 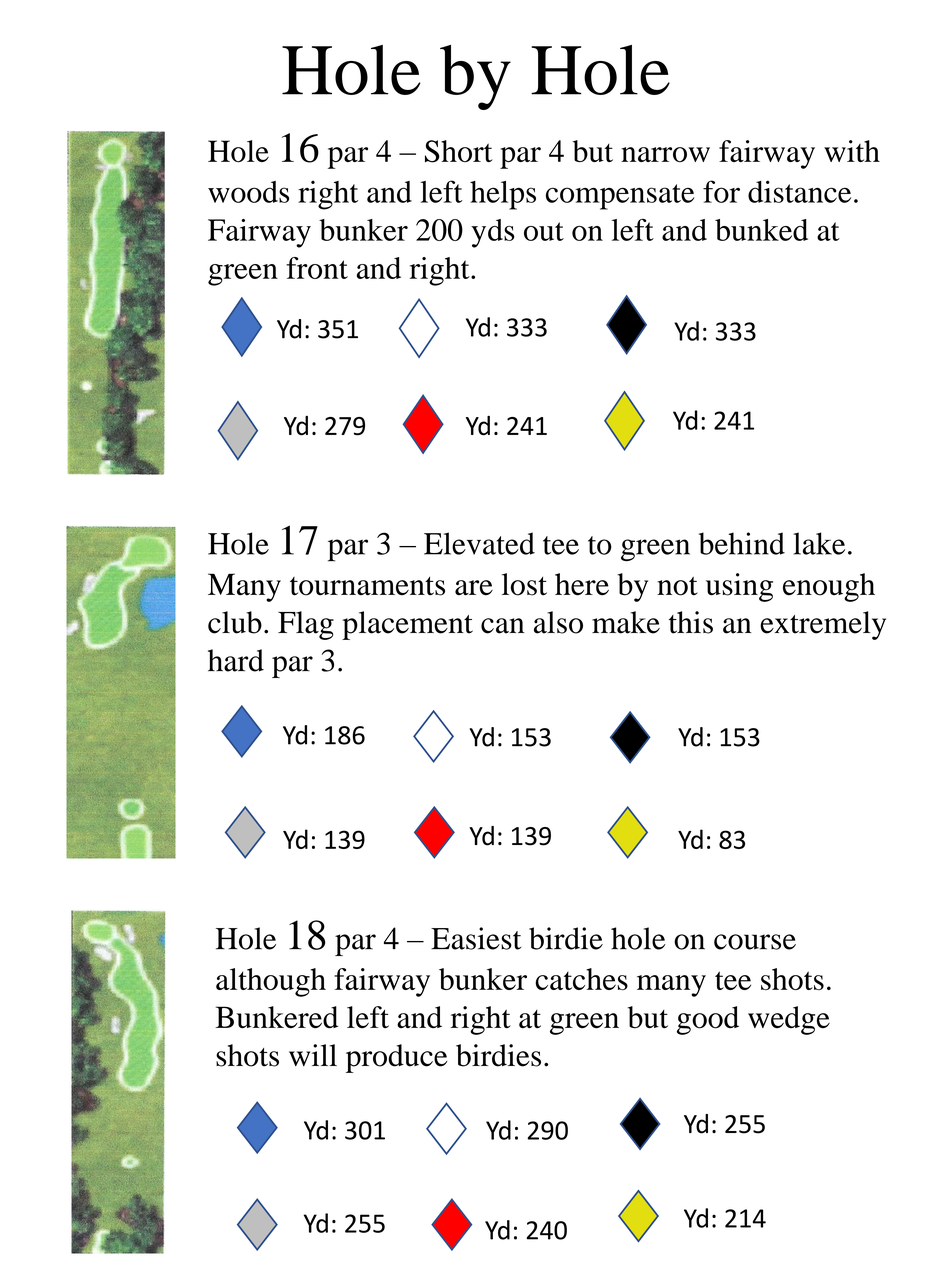 What do you see at coordinates (789, 1020) in the screenshot?
I see `wedge` at bounding box center [789, 1020].
